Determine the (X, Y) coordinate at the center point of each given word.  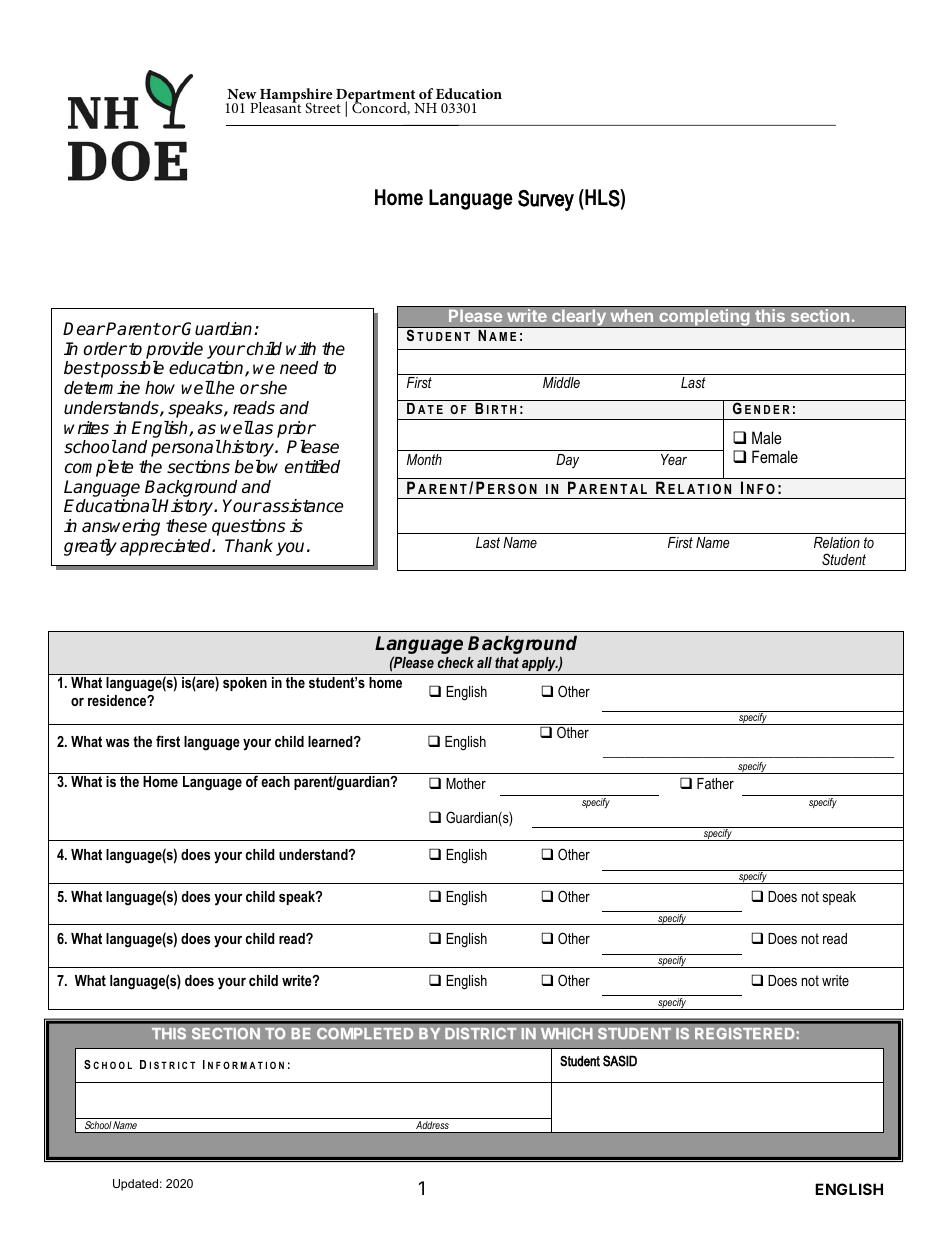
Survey (546, 200)
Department (377, 97)
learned (331, 741)
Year (674, 459)
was (117, 742)
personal (186, 448)
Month (424, 459)
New (241, 94)
